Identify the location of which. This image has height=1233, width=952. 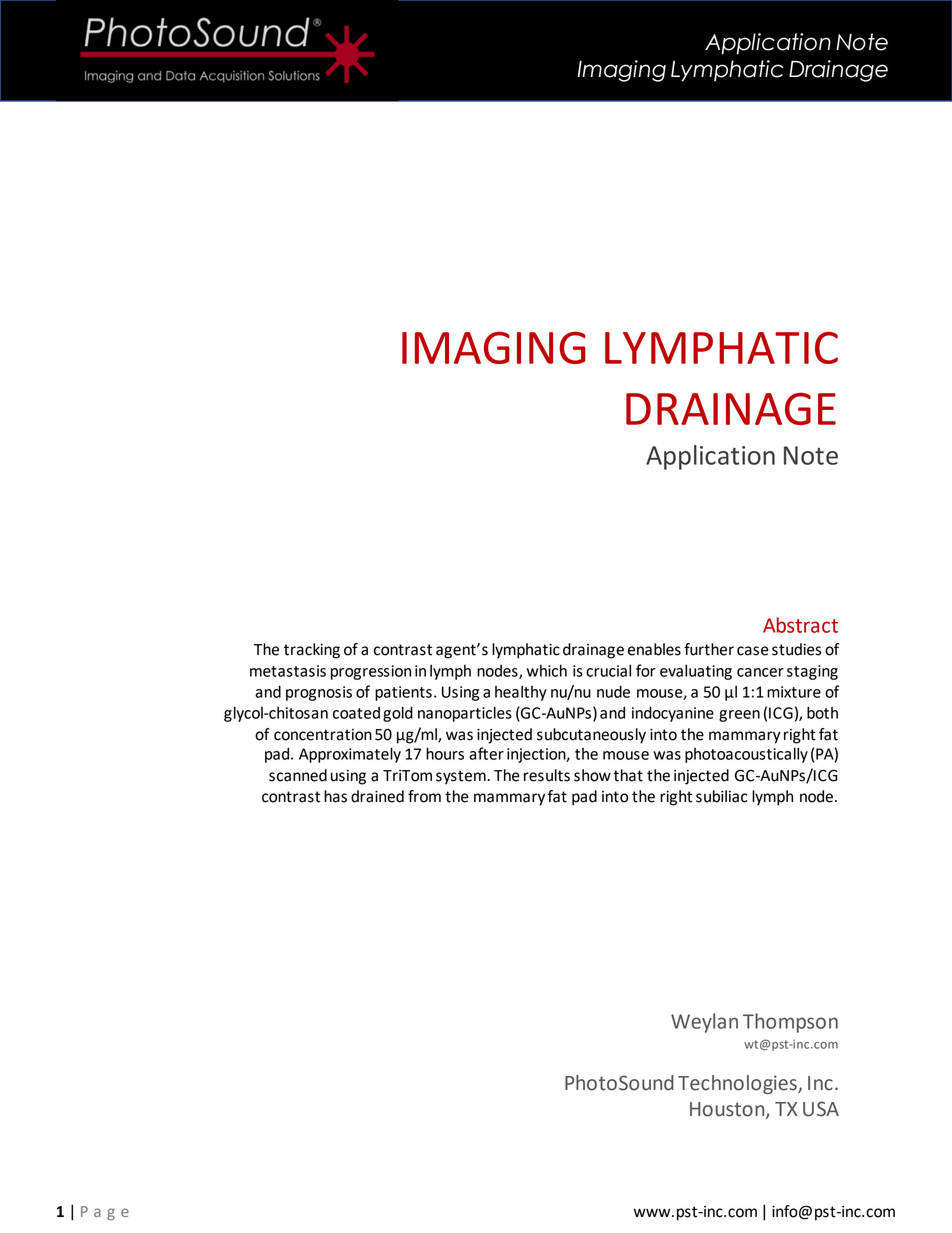
(547, 670).
